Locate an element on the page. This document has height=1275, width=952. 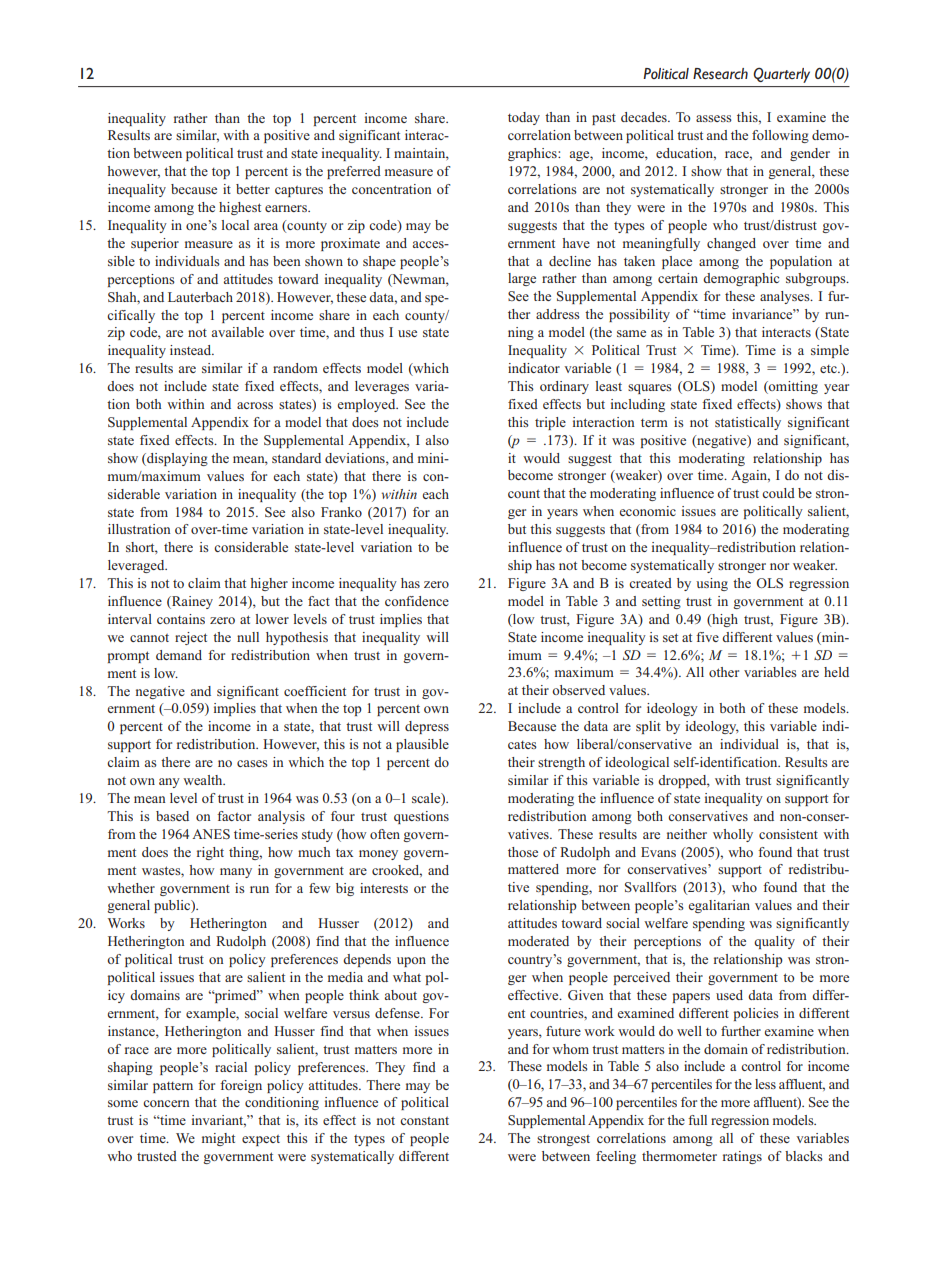
right is located at coordinates (210, 853).
